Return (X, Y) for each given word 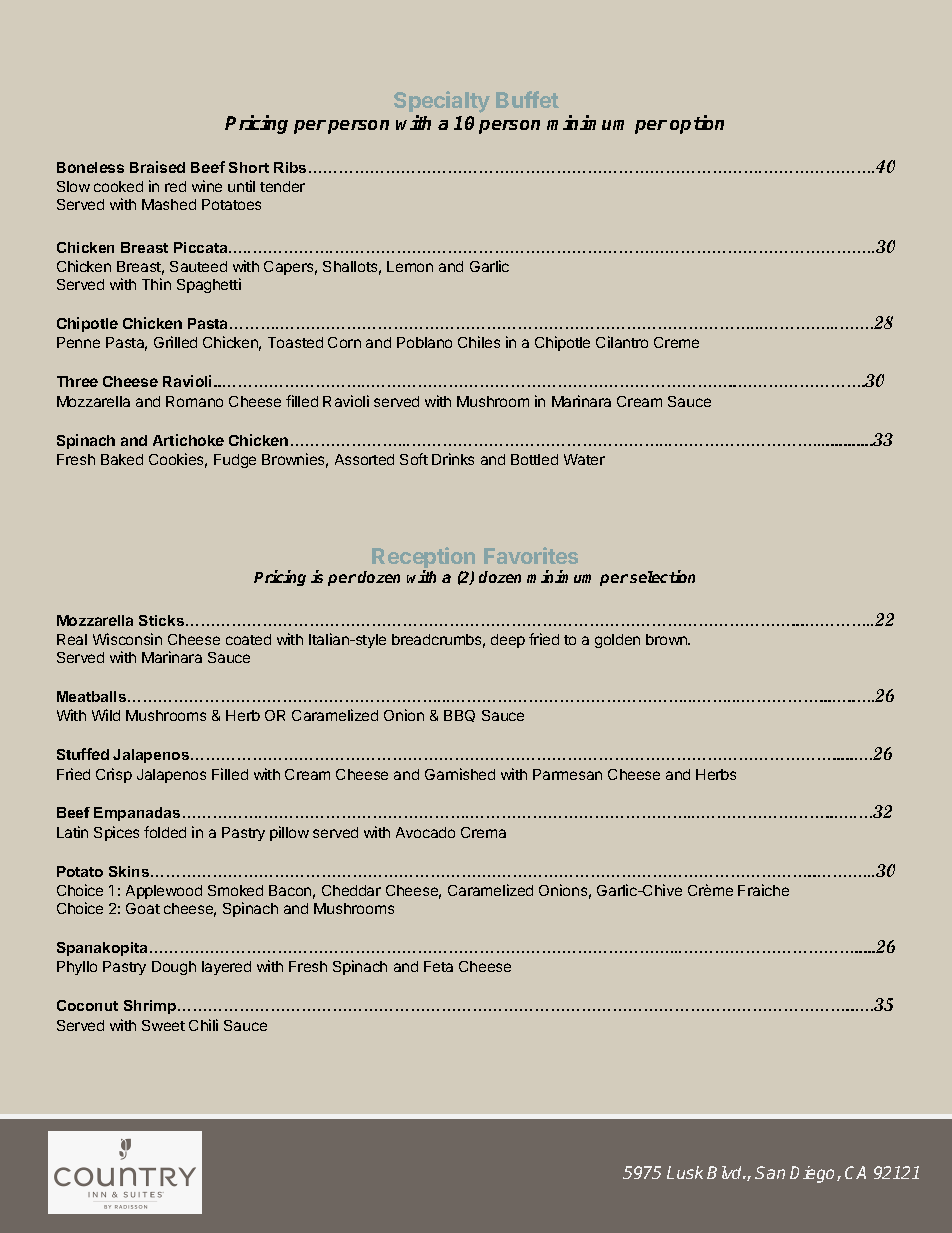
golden (617, 641)
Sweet (163, 1025)
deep (508, 641)
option (697, 124)
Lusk (685, 1172)
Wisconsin (127, 639)
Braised (157, 167)
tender (282, 186)
